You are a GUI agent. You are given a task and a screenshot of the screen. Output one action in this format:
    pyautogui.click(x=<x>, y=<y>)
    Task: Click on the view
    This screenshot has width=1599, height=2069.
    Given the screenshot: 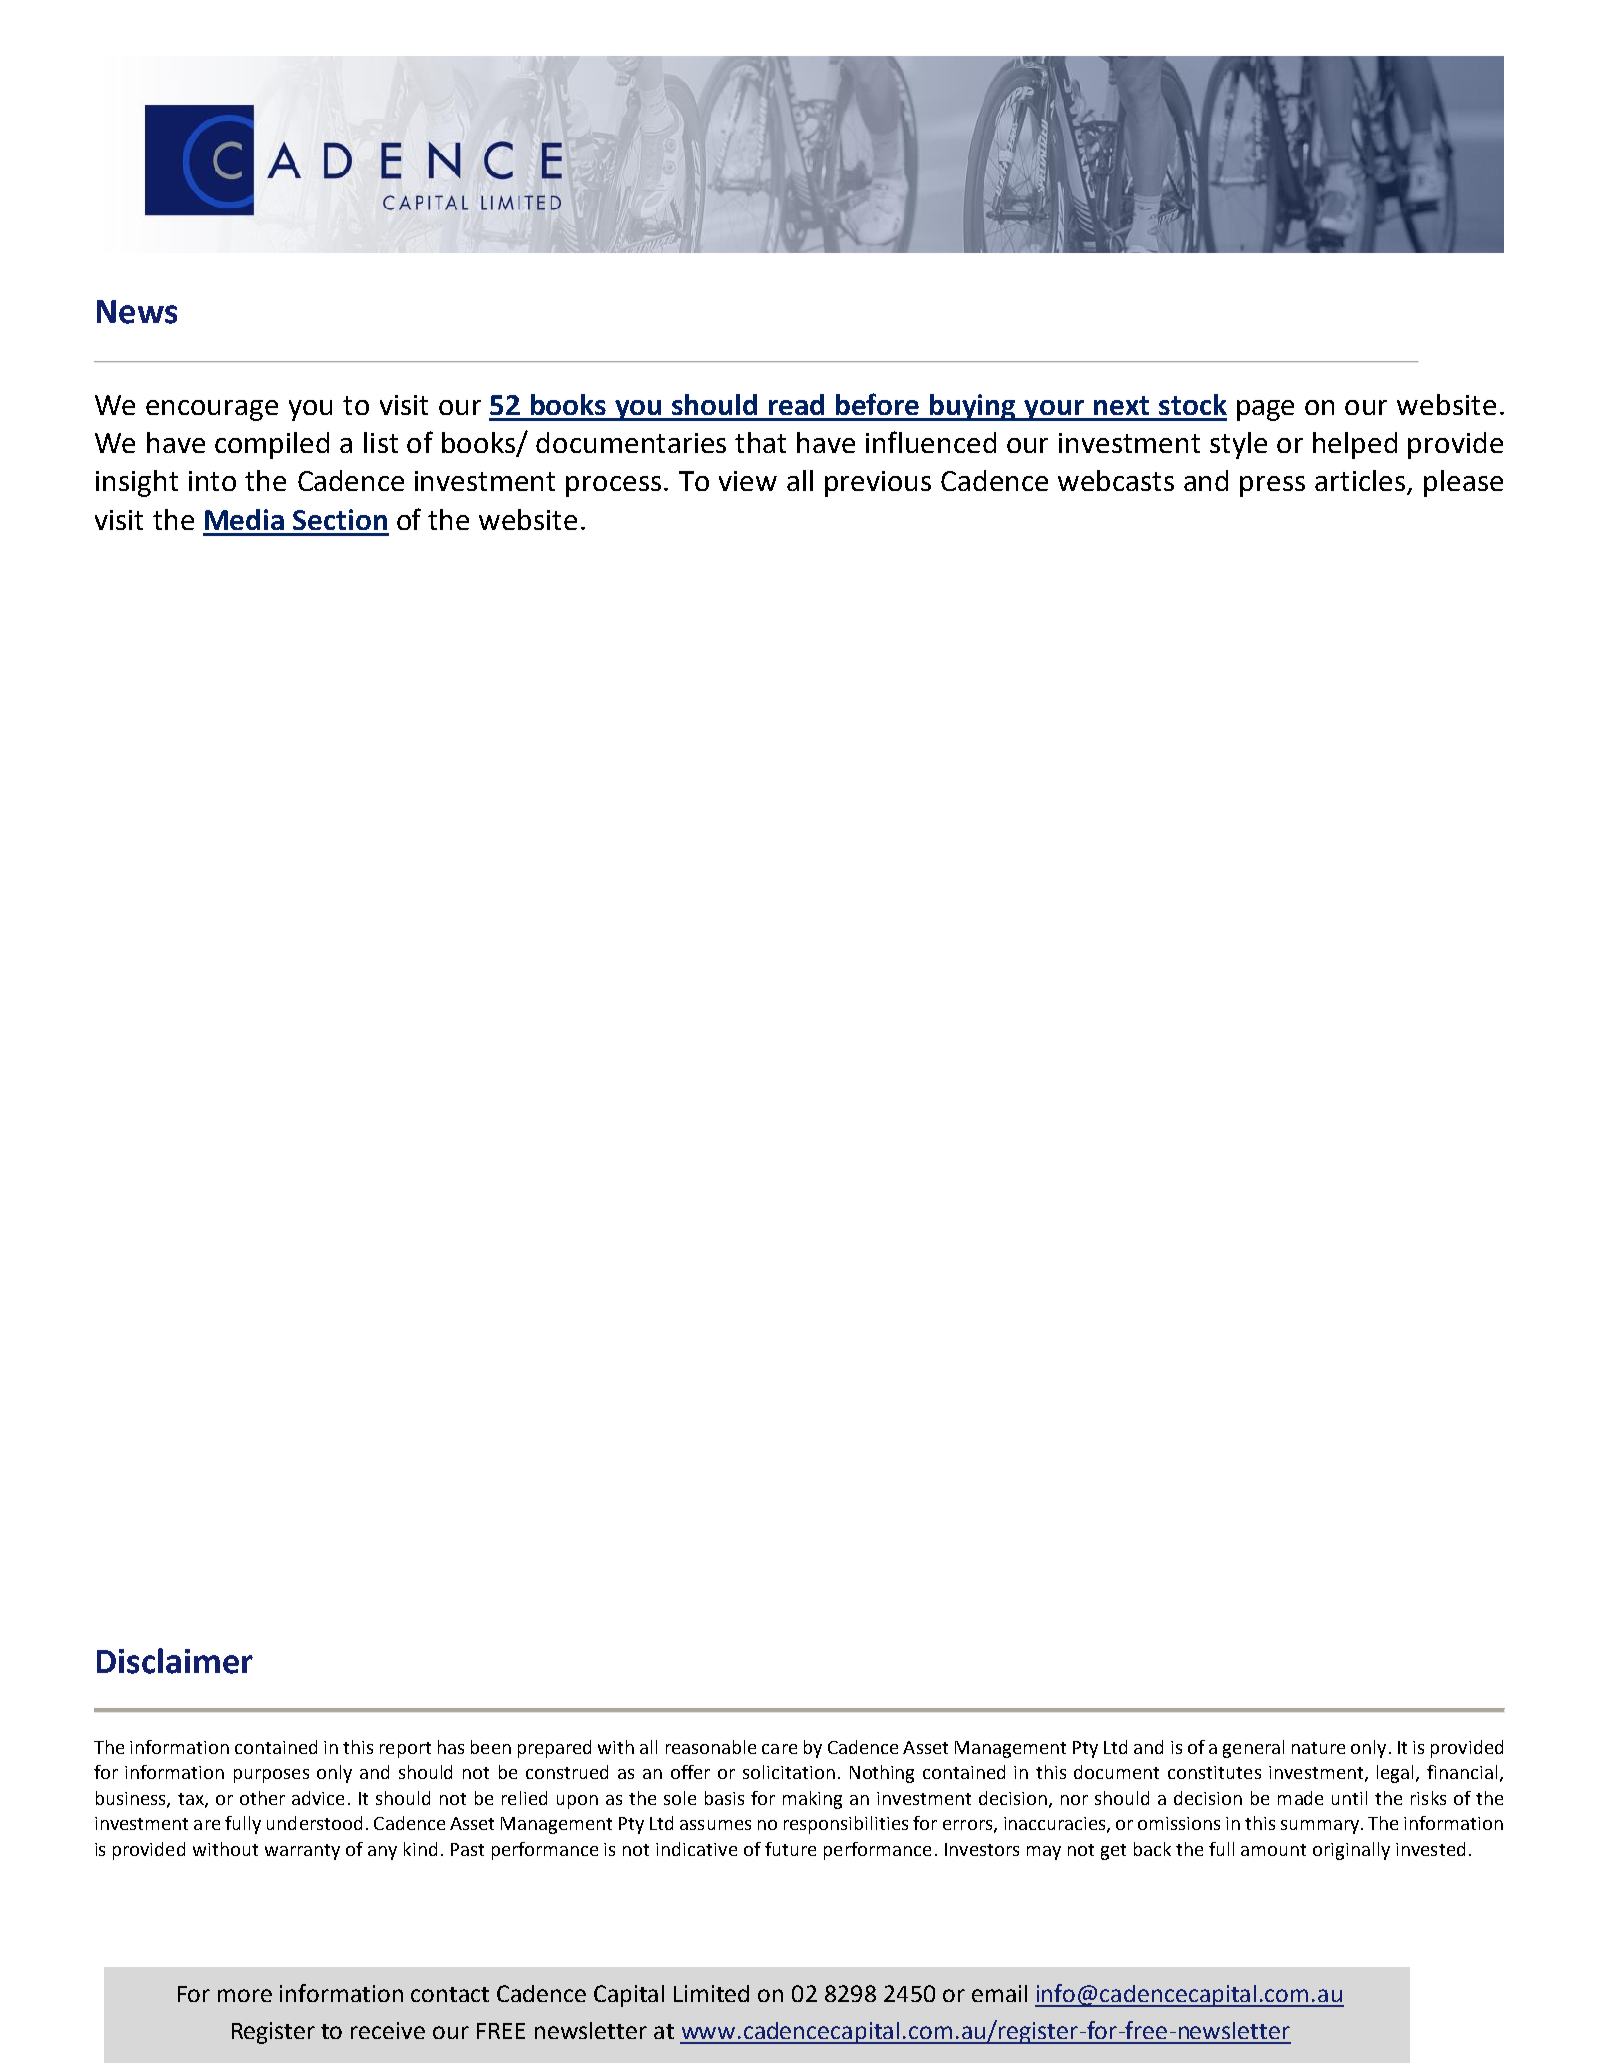 What is the action you would take?
    pyautogui.click(x=748, y=481)
